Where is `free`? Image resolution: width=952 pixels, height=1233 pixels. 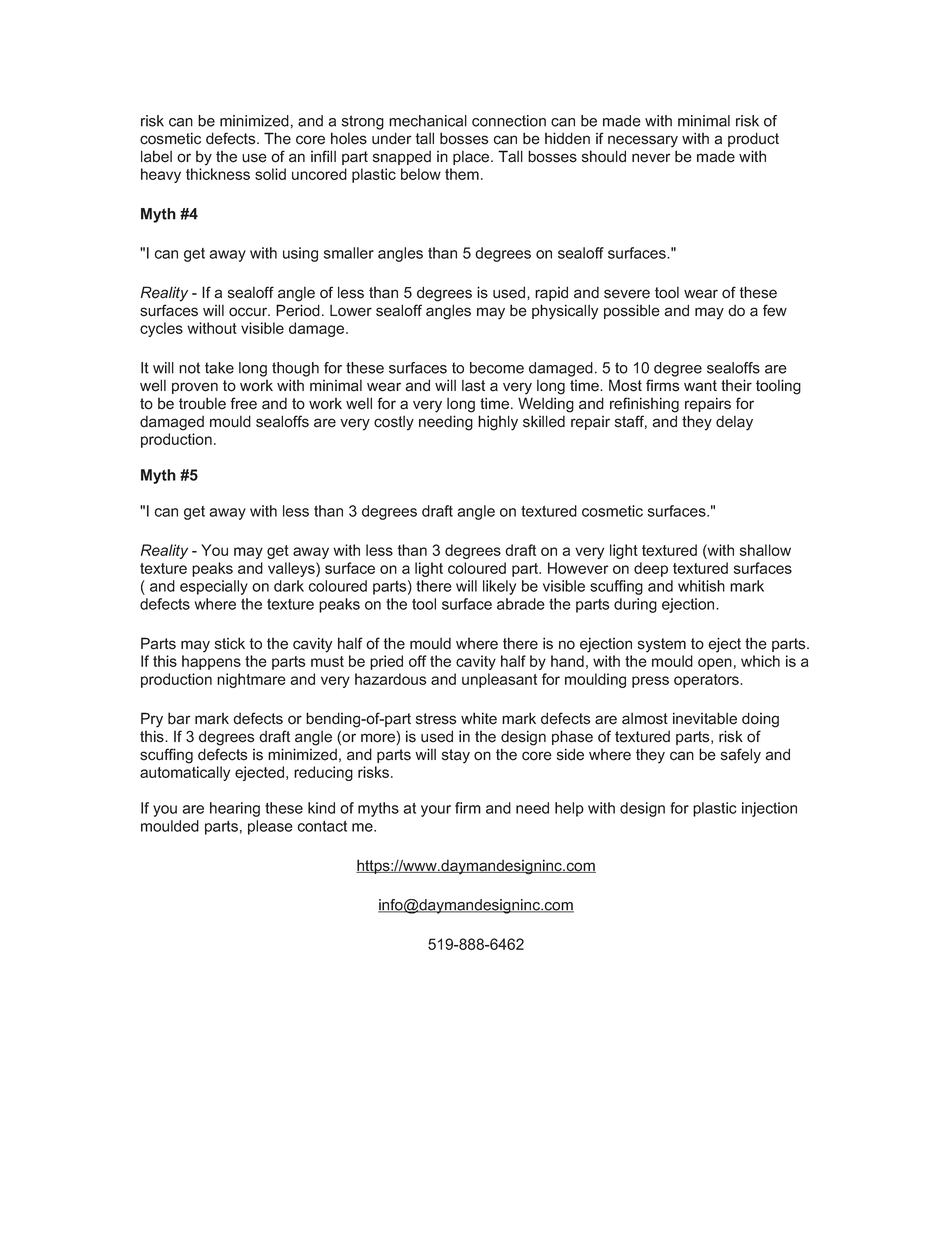
free is located at coordinates (243, 403).
